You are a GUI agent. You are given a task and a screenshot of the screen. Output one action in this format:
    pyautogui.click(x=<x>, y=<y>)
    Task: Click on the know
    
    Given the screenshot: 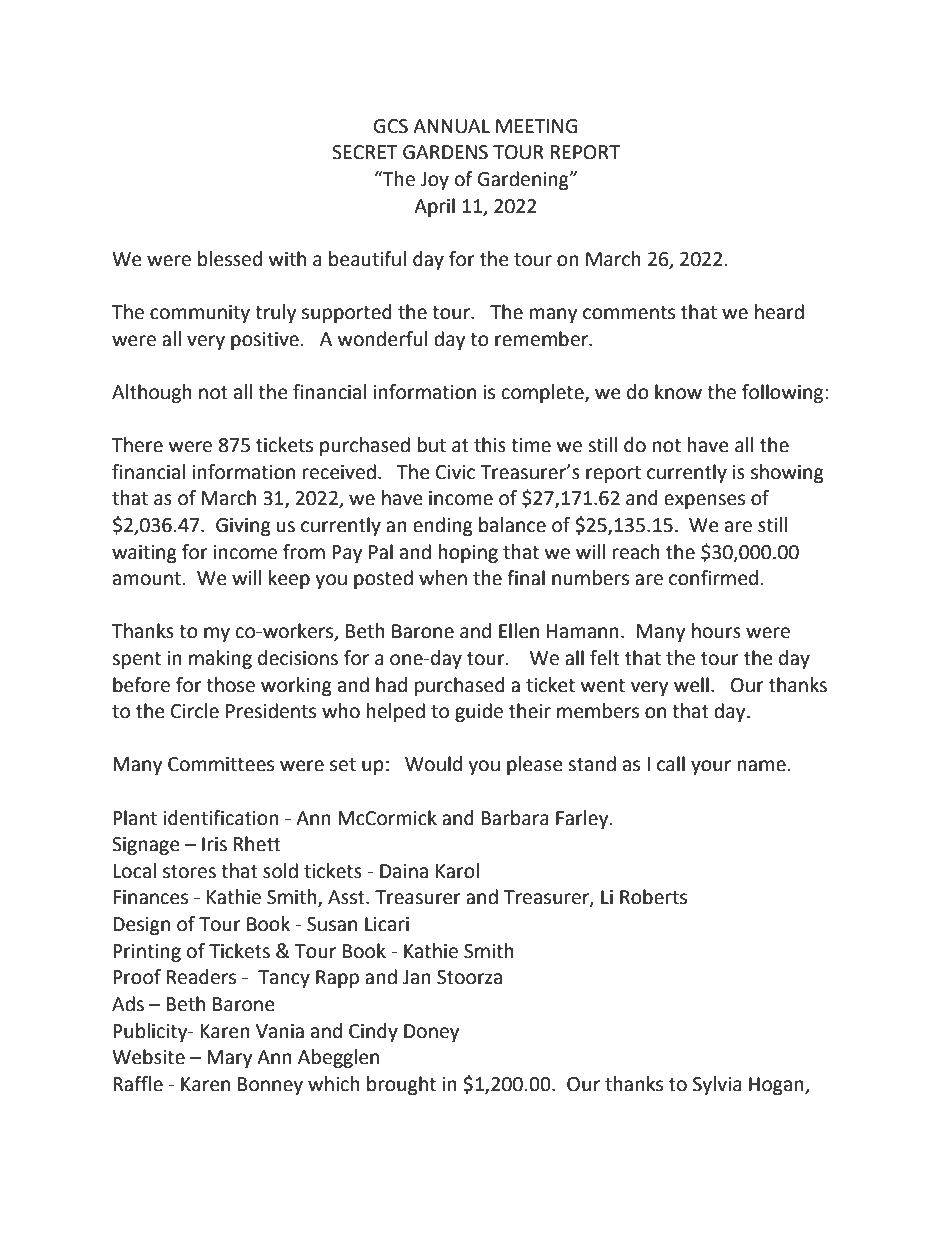 What is the action you would take?
    pyautogui.click(x=678, y=392)
